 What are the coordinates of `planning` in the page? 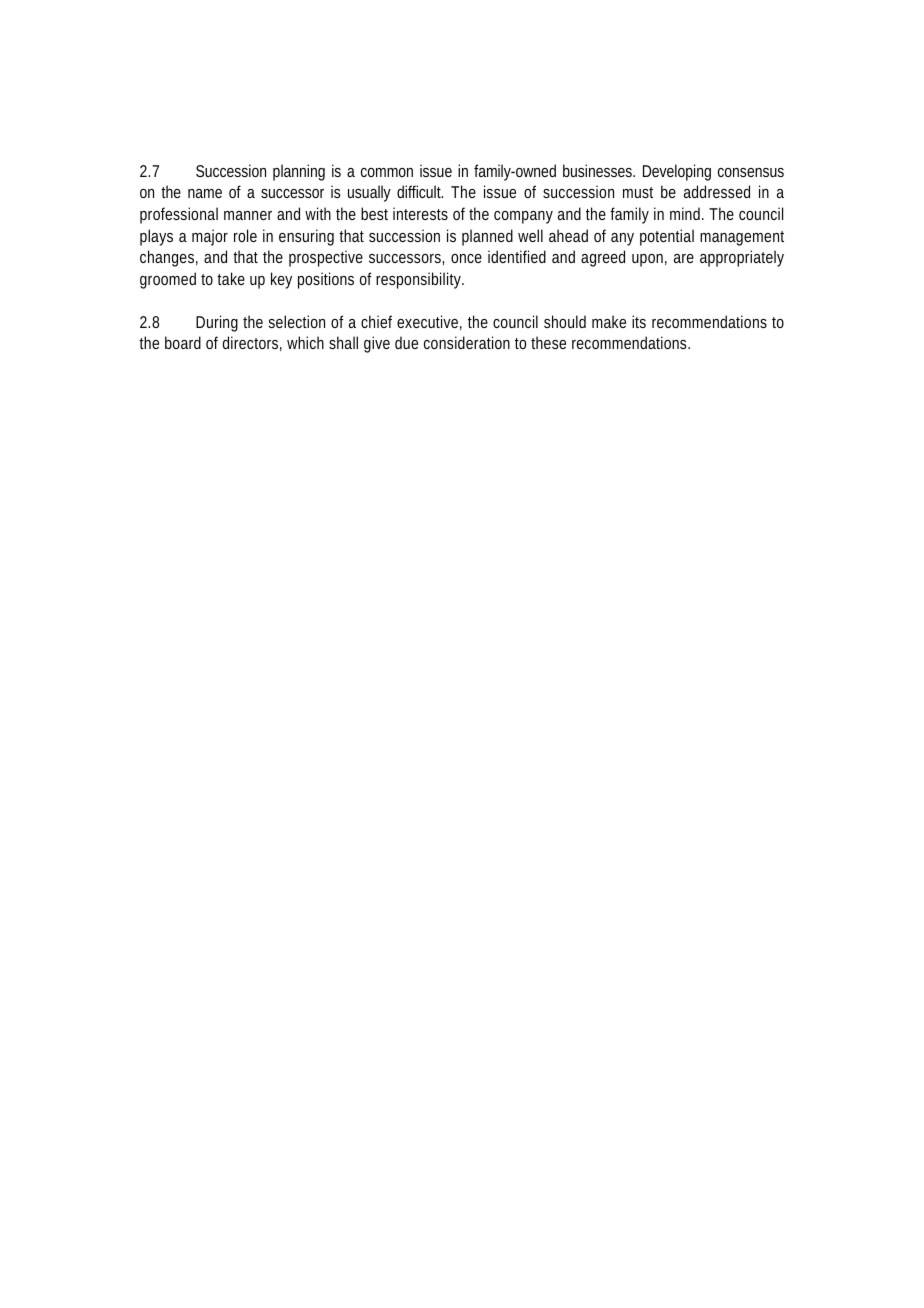 It's located at (299, 172).
